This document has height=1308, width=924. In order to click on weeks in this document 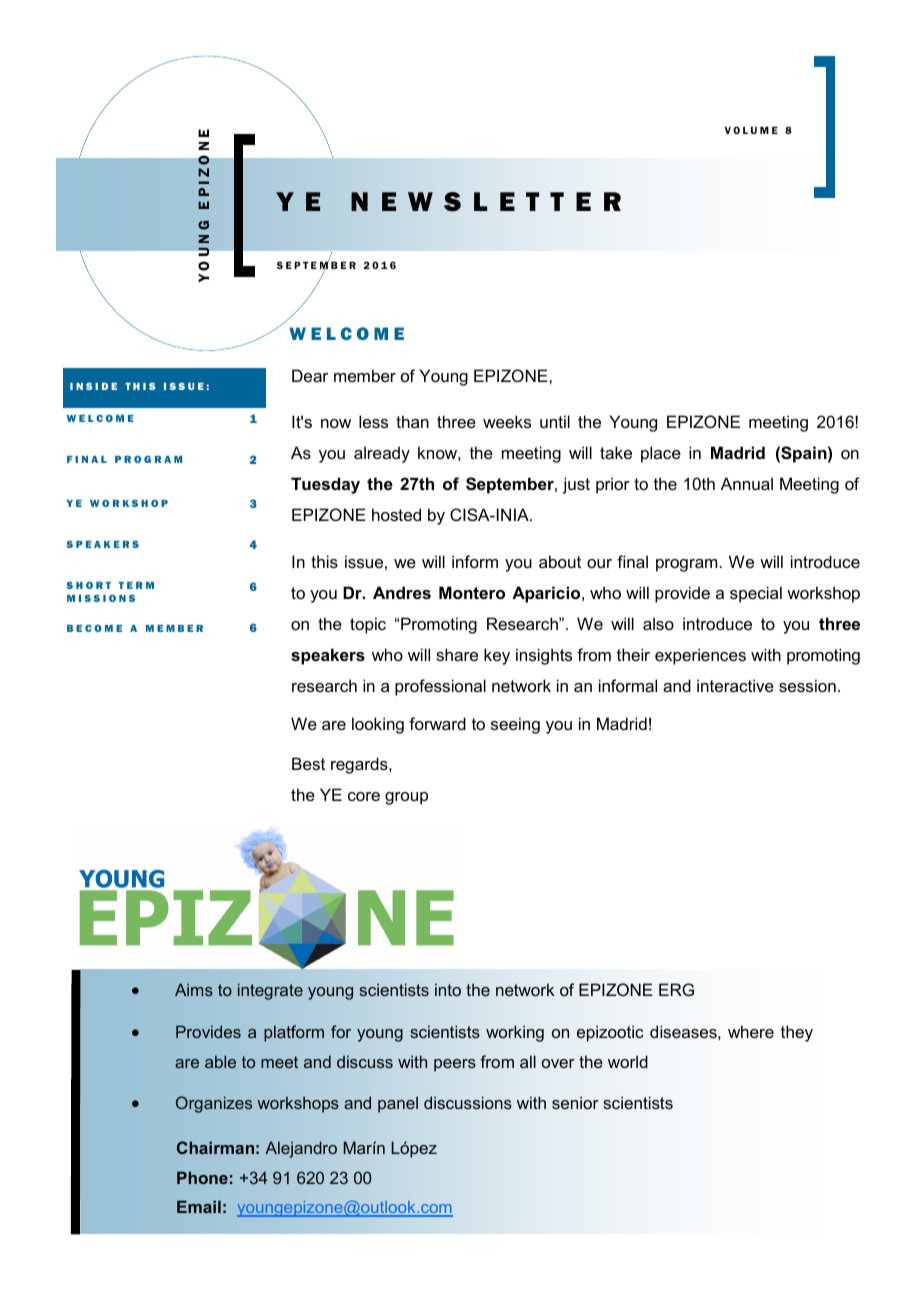, I will do `click(507, 421)`.
